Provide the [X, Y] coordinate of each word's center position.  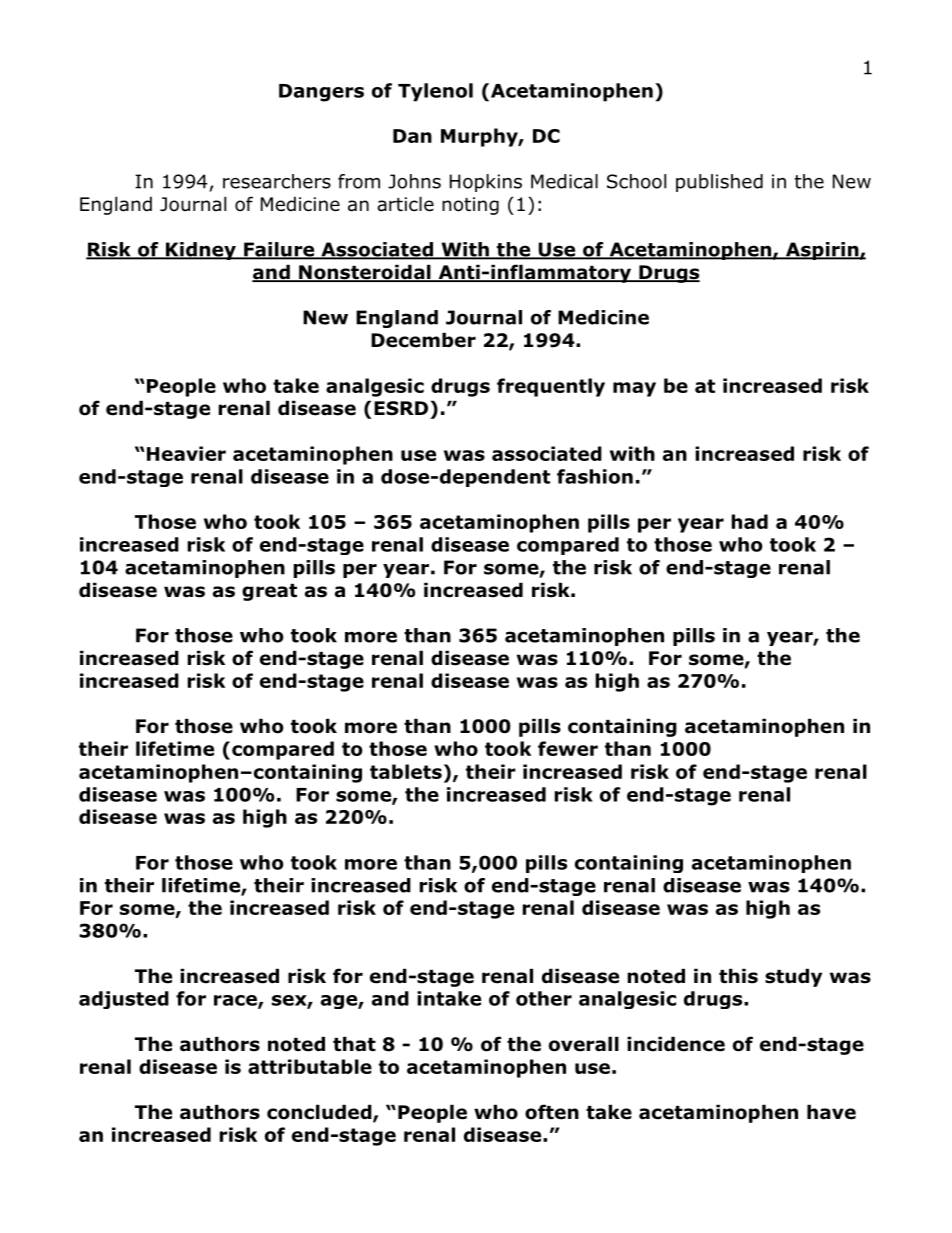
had [749, 521]
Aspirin [822, 251]
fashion [595, 476]
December [423, 340]
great [269, 592]
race [236, 1001]
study [793, 977]
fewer [568, 748]
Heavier [186, 453]
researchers [277, 181]
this [738, 976]
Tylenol [435, 92]
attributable [310, 1066]
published [719, 183]
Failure [279, 250]
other [544, 998]
